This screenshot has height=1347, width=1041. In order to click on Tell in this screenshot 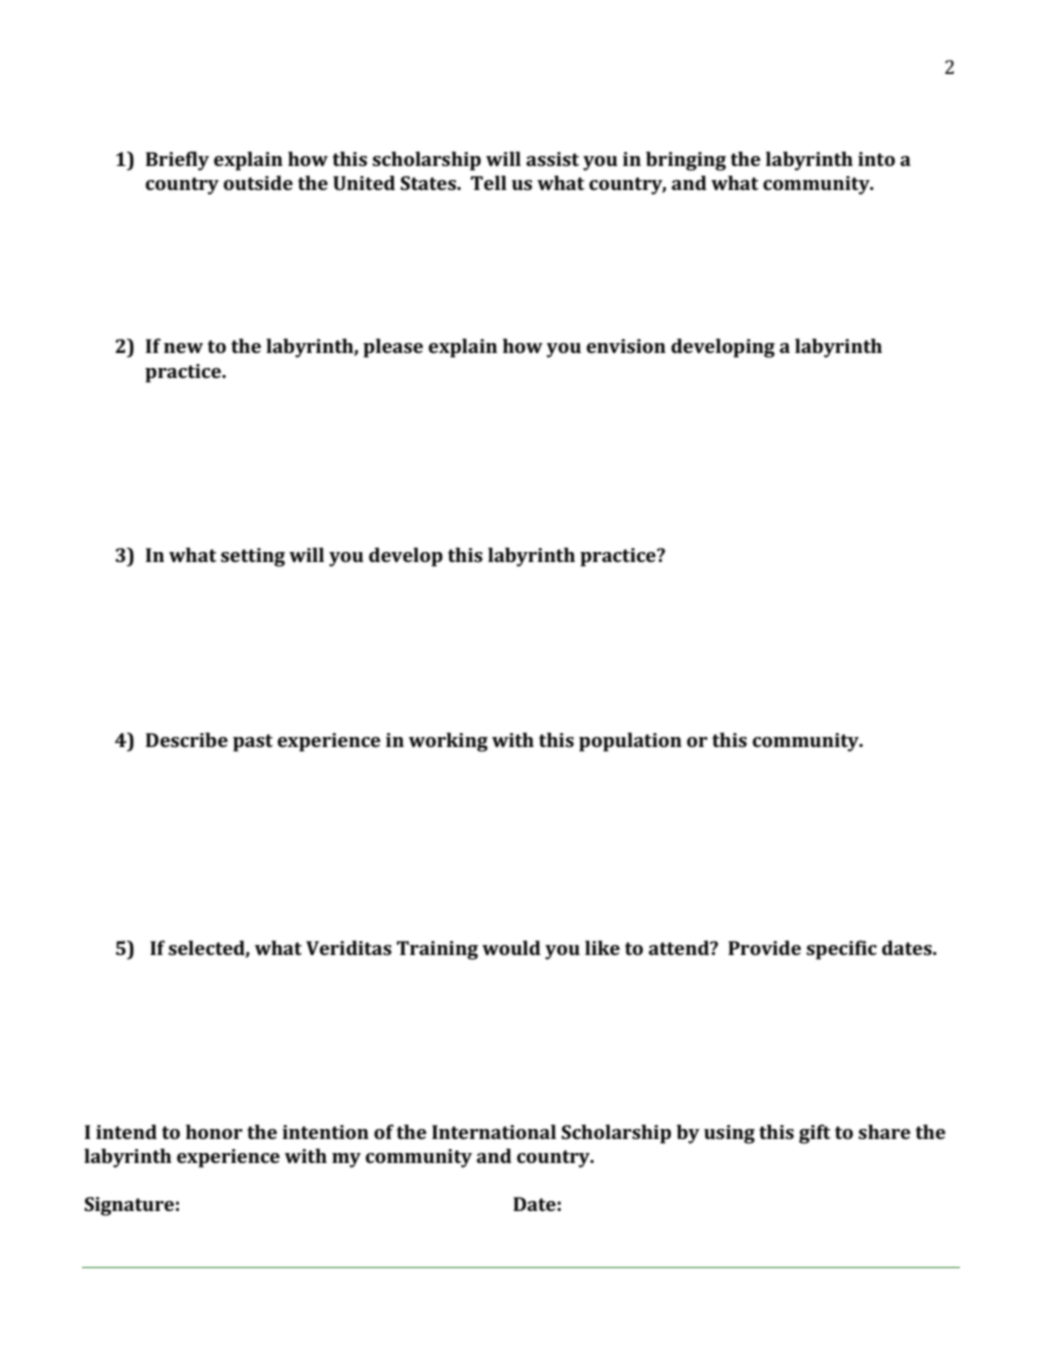, I will do `click(489, 182)`.
